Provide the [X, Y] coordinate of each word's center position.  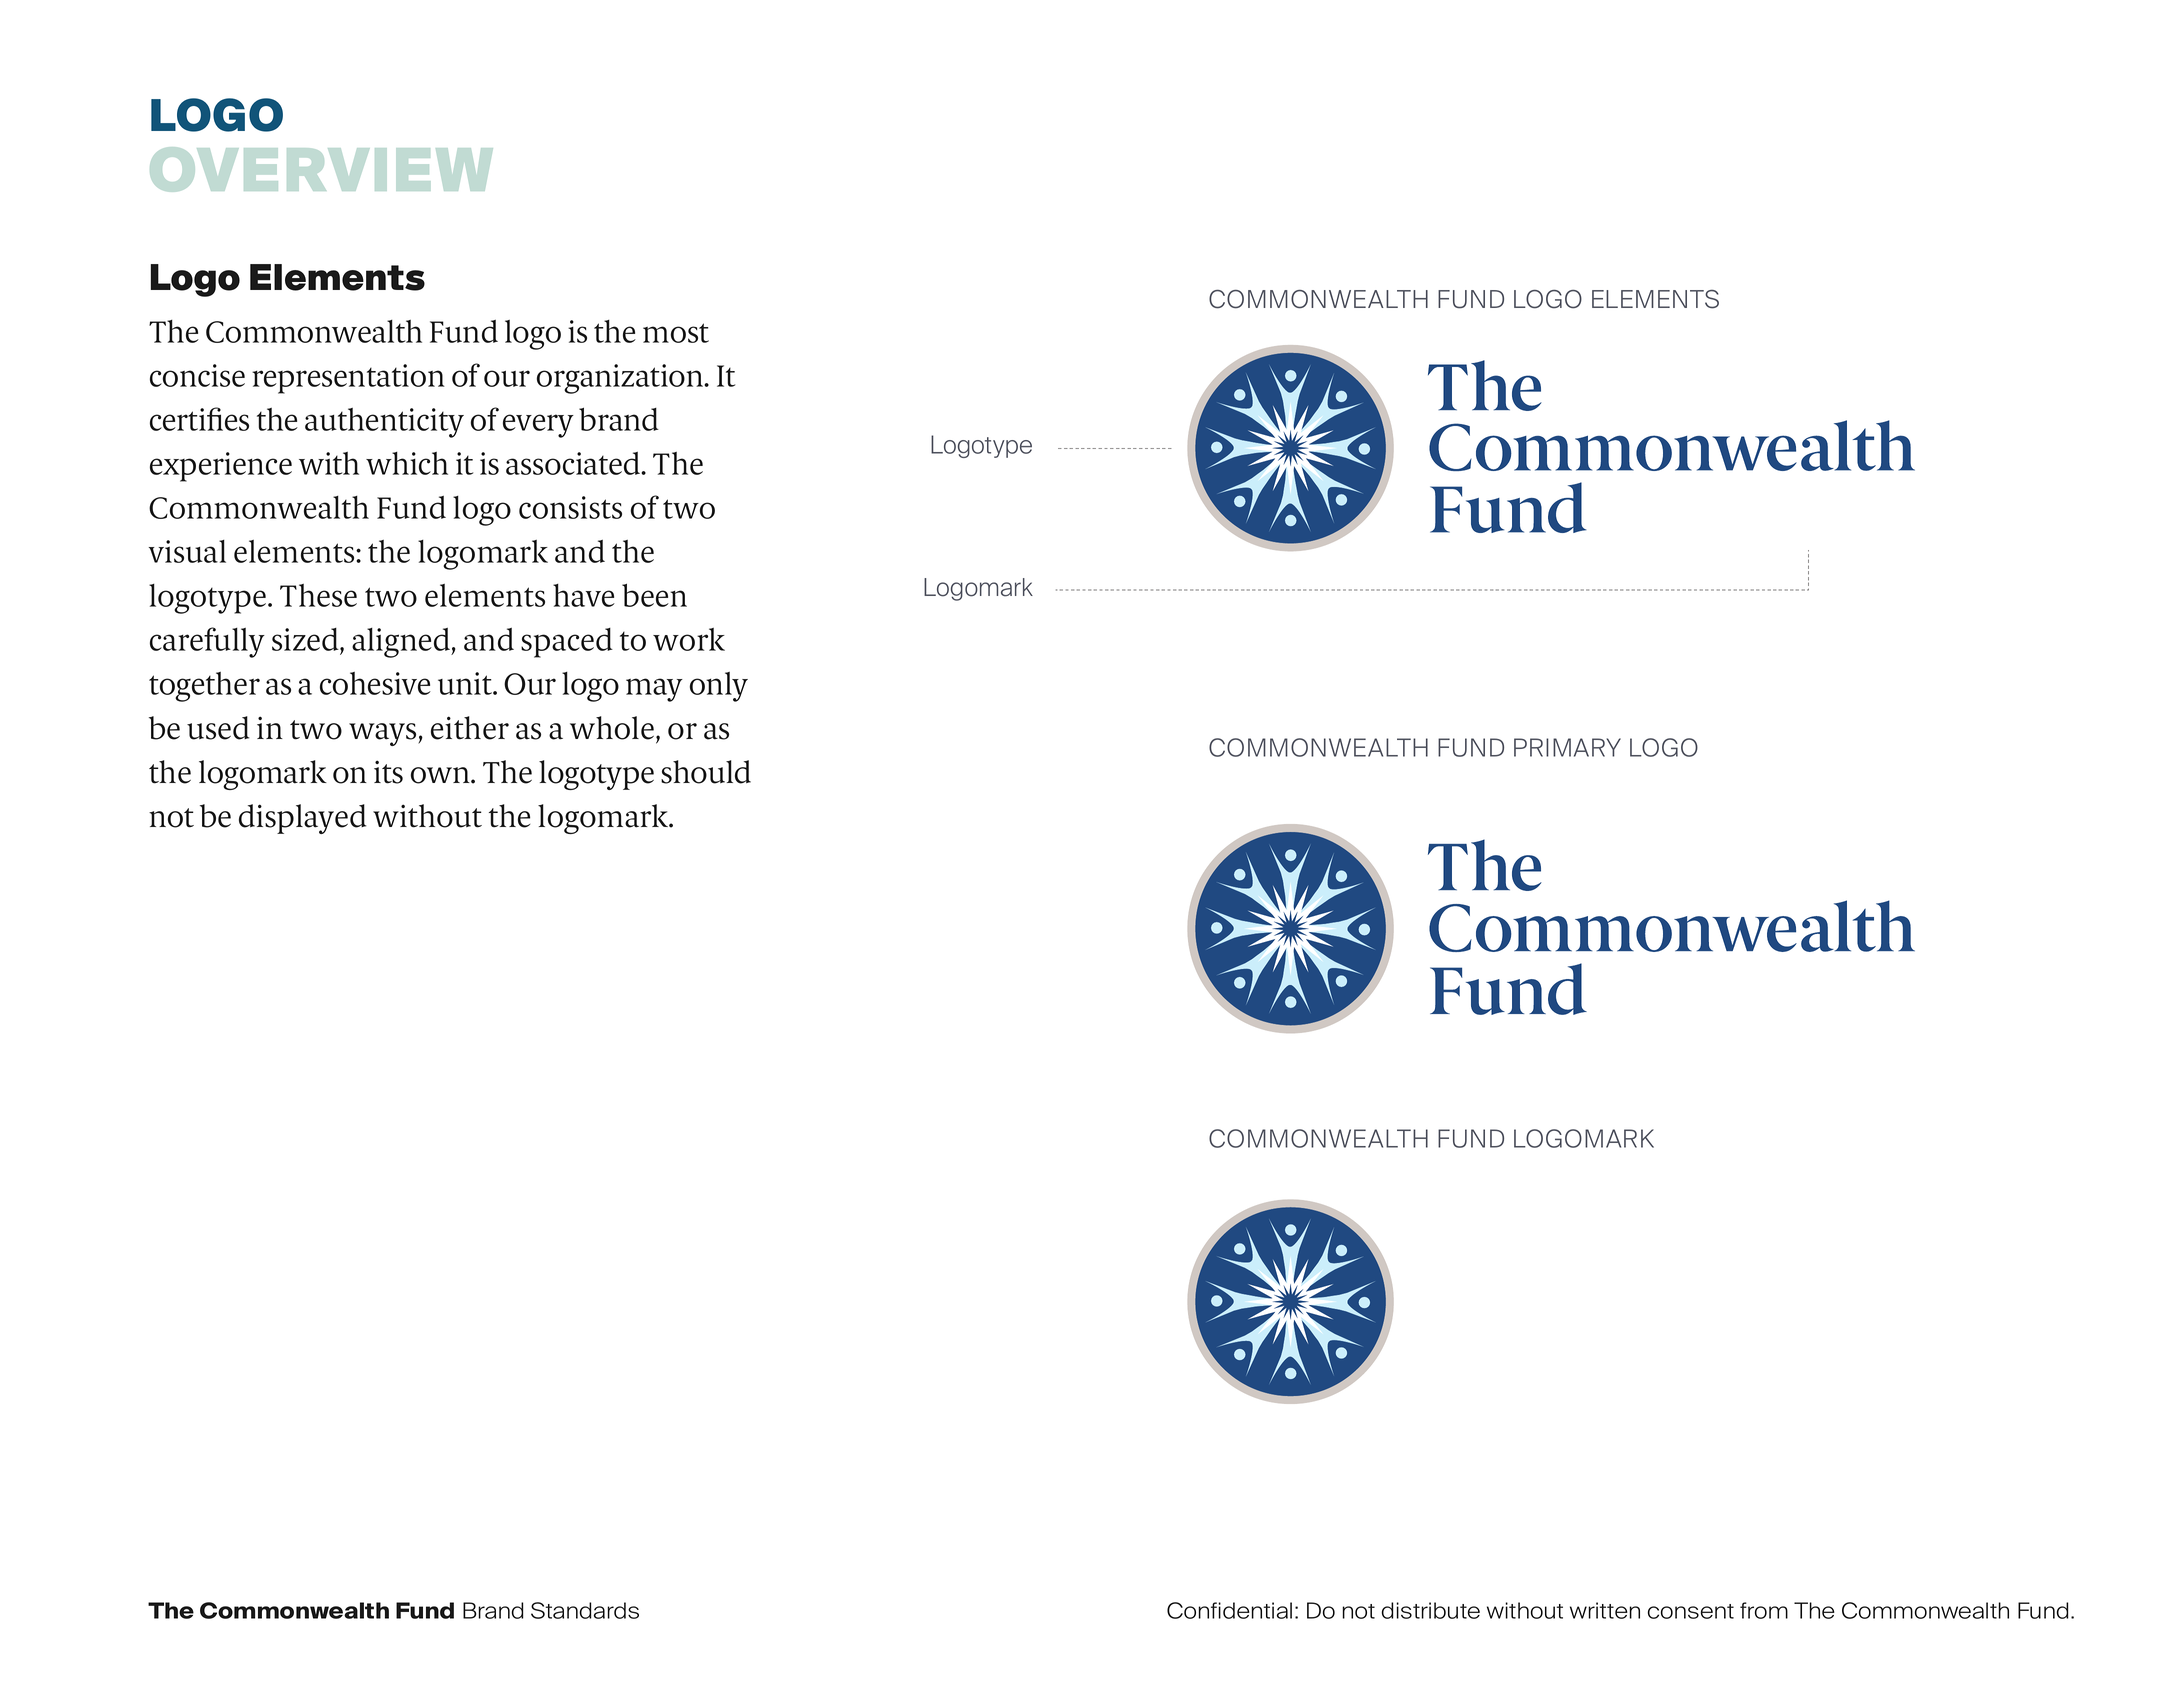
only [719, 687]
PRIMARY [1567, 747]
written [1605, 1610]
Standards [585, 1610]
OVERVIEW [321, 169]
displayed [302, 819]
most [676, 333]
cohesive [375, 683]
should [706, 772]
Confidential [1229, 1610]
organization [621, 379]
